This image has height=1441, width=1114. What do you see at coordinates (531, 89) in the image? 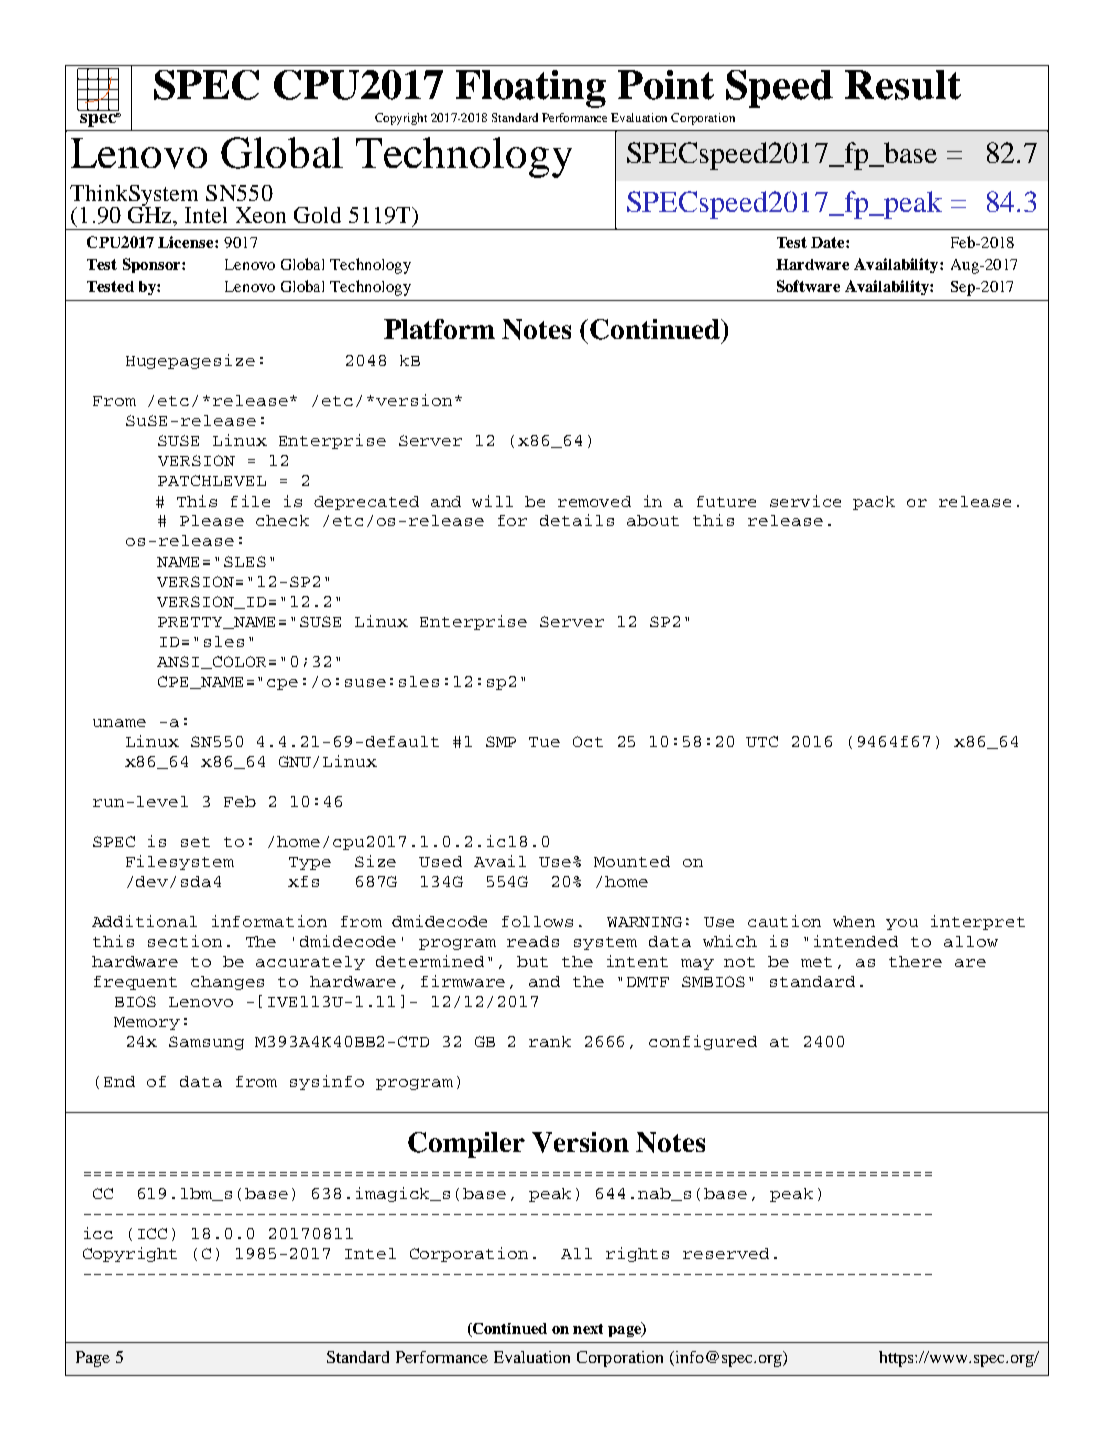
I see `Floating` at bounding box center [531, 89].
